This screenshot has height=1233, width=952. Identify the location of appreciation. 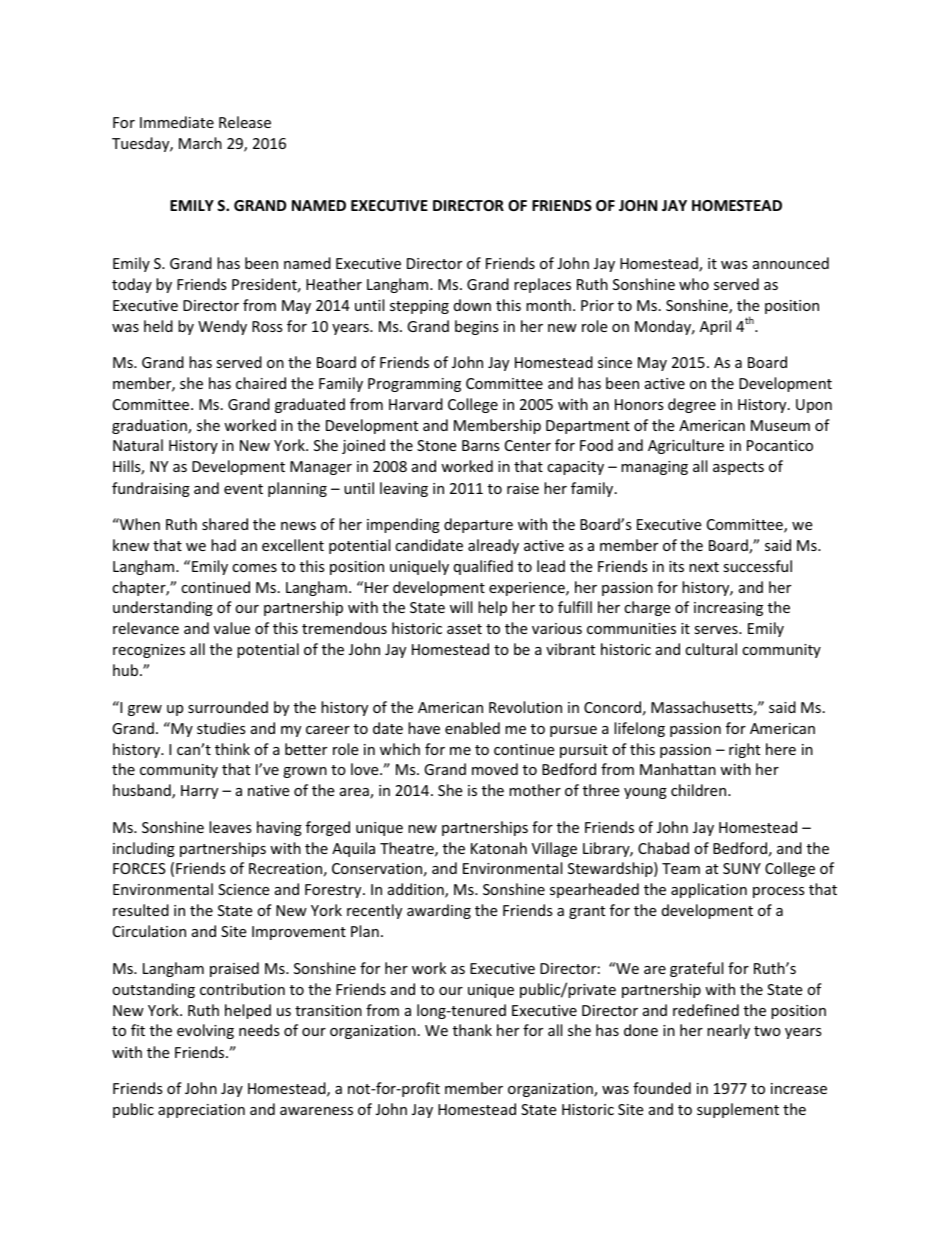
(201, 1111).
